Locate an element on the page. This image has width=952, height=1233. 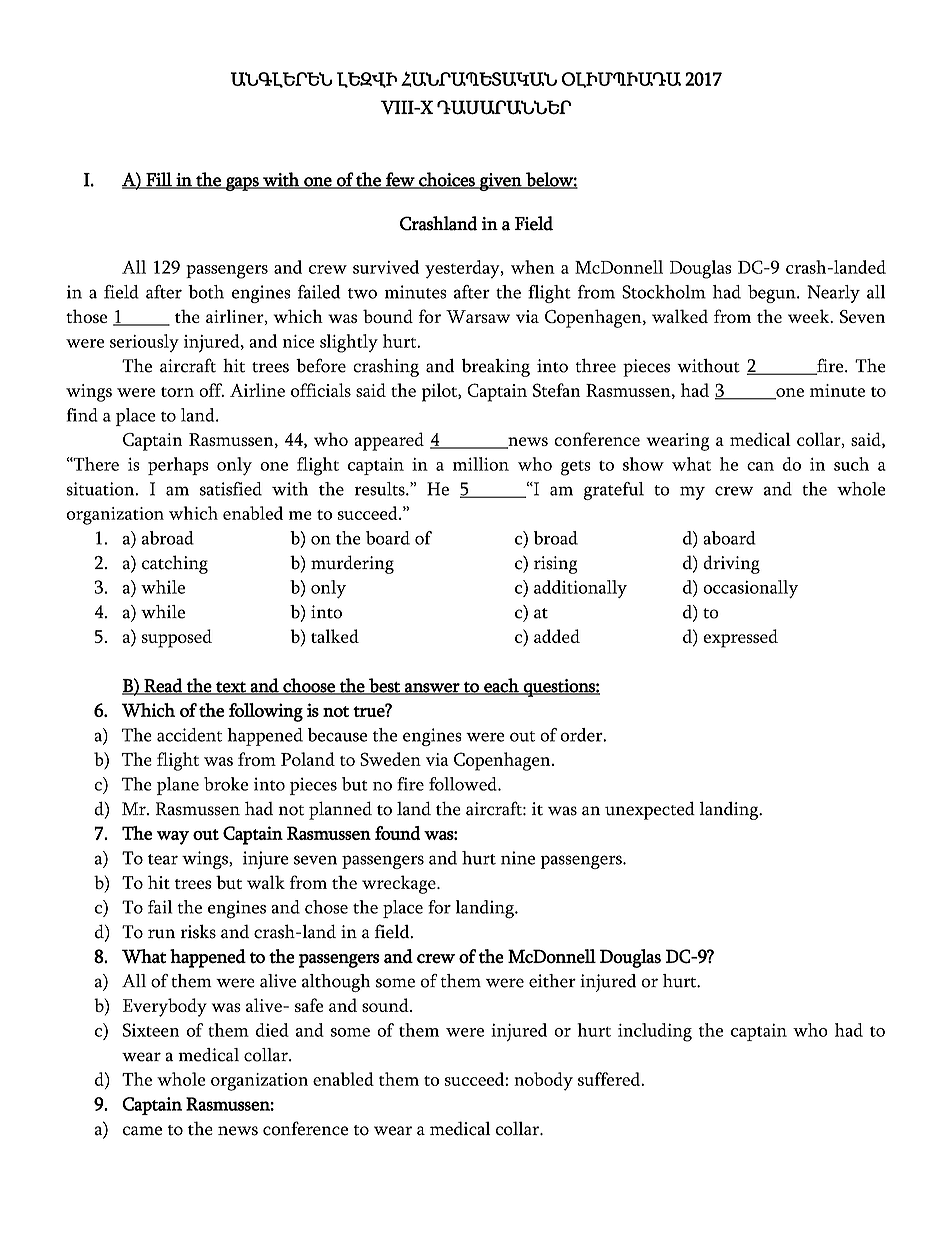
came is located at coordinates (142, 1131).
